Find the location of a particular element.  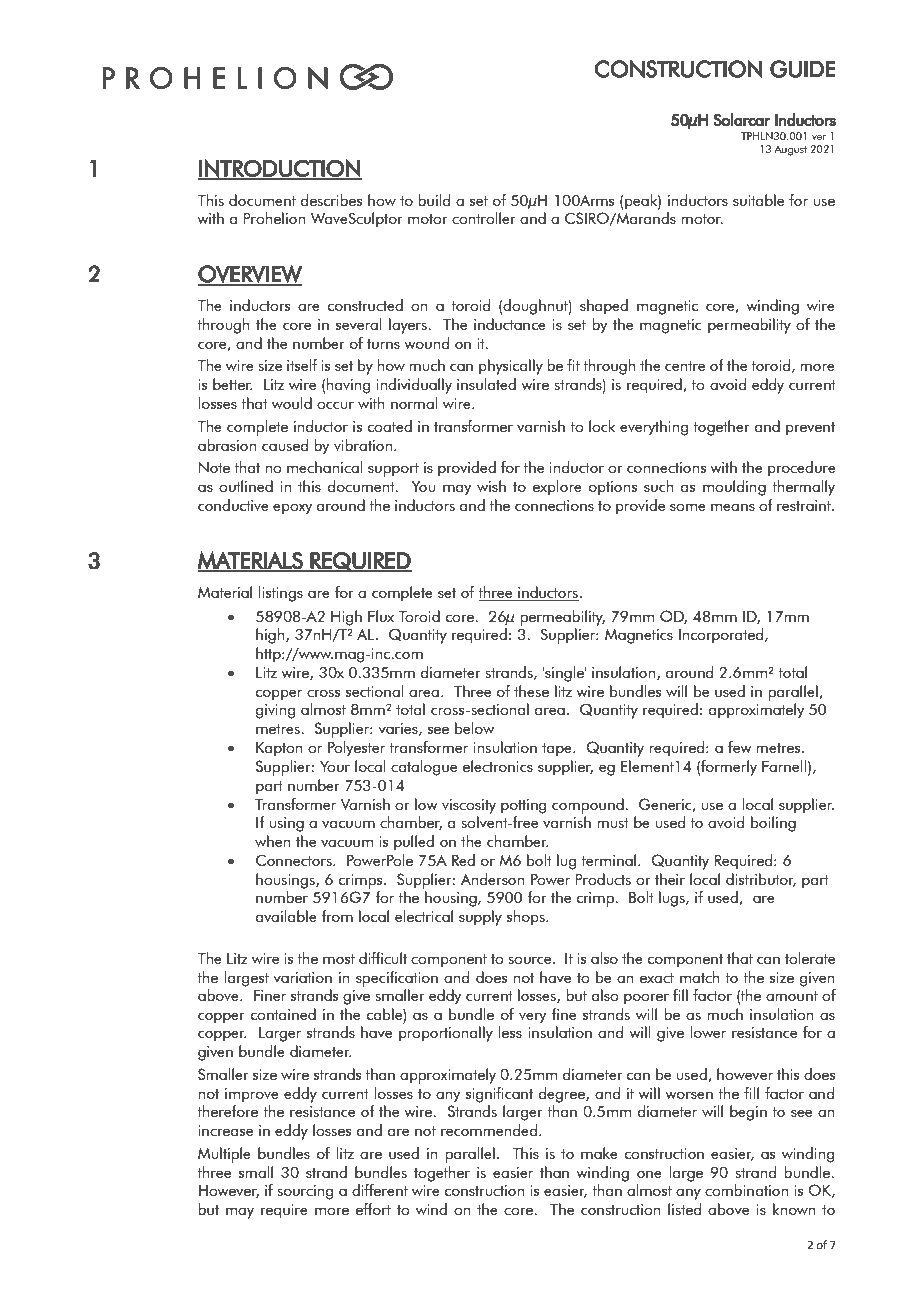

distributor is located at coordinates (761, 880).
